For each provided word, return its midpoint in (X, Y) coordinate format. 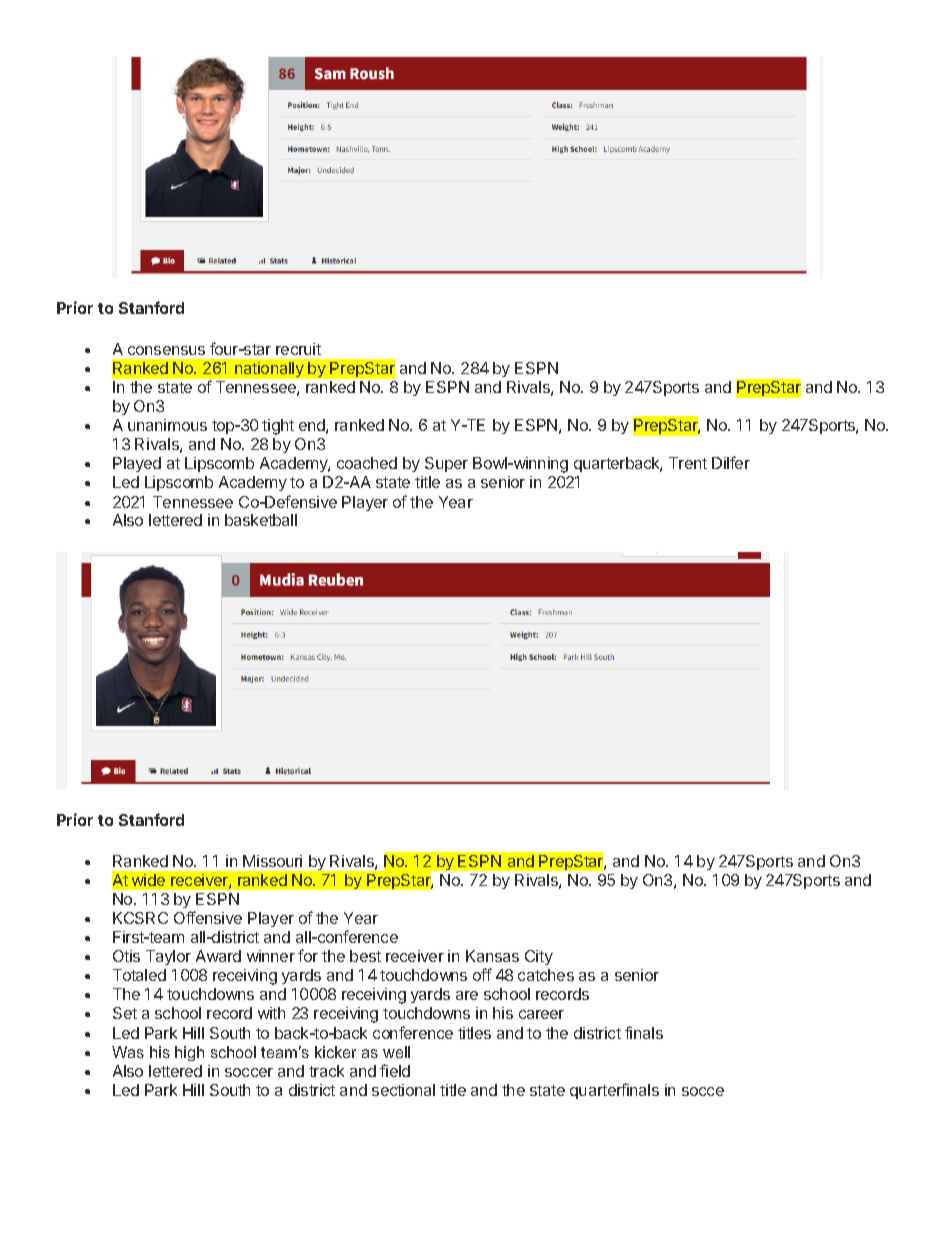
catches (546, 975)
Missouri (272, 861)
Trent (688, 463)
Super (446, 464)
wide (148, 880)
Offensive (208, 917)
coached (367, 463)
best (365, 956)
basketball (261, 520)
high (189, 1053)
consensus (166, 350)
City (539, 957)
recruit (298, 349)
